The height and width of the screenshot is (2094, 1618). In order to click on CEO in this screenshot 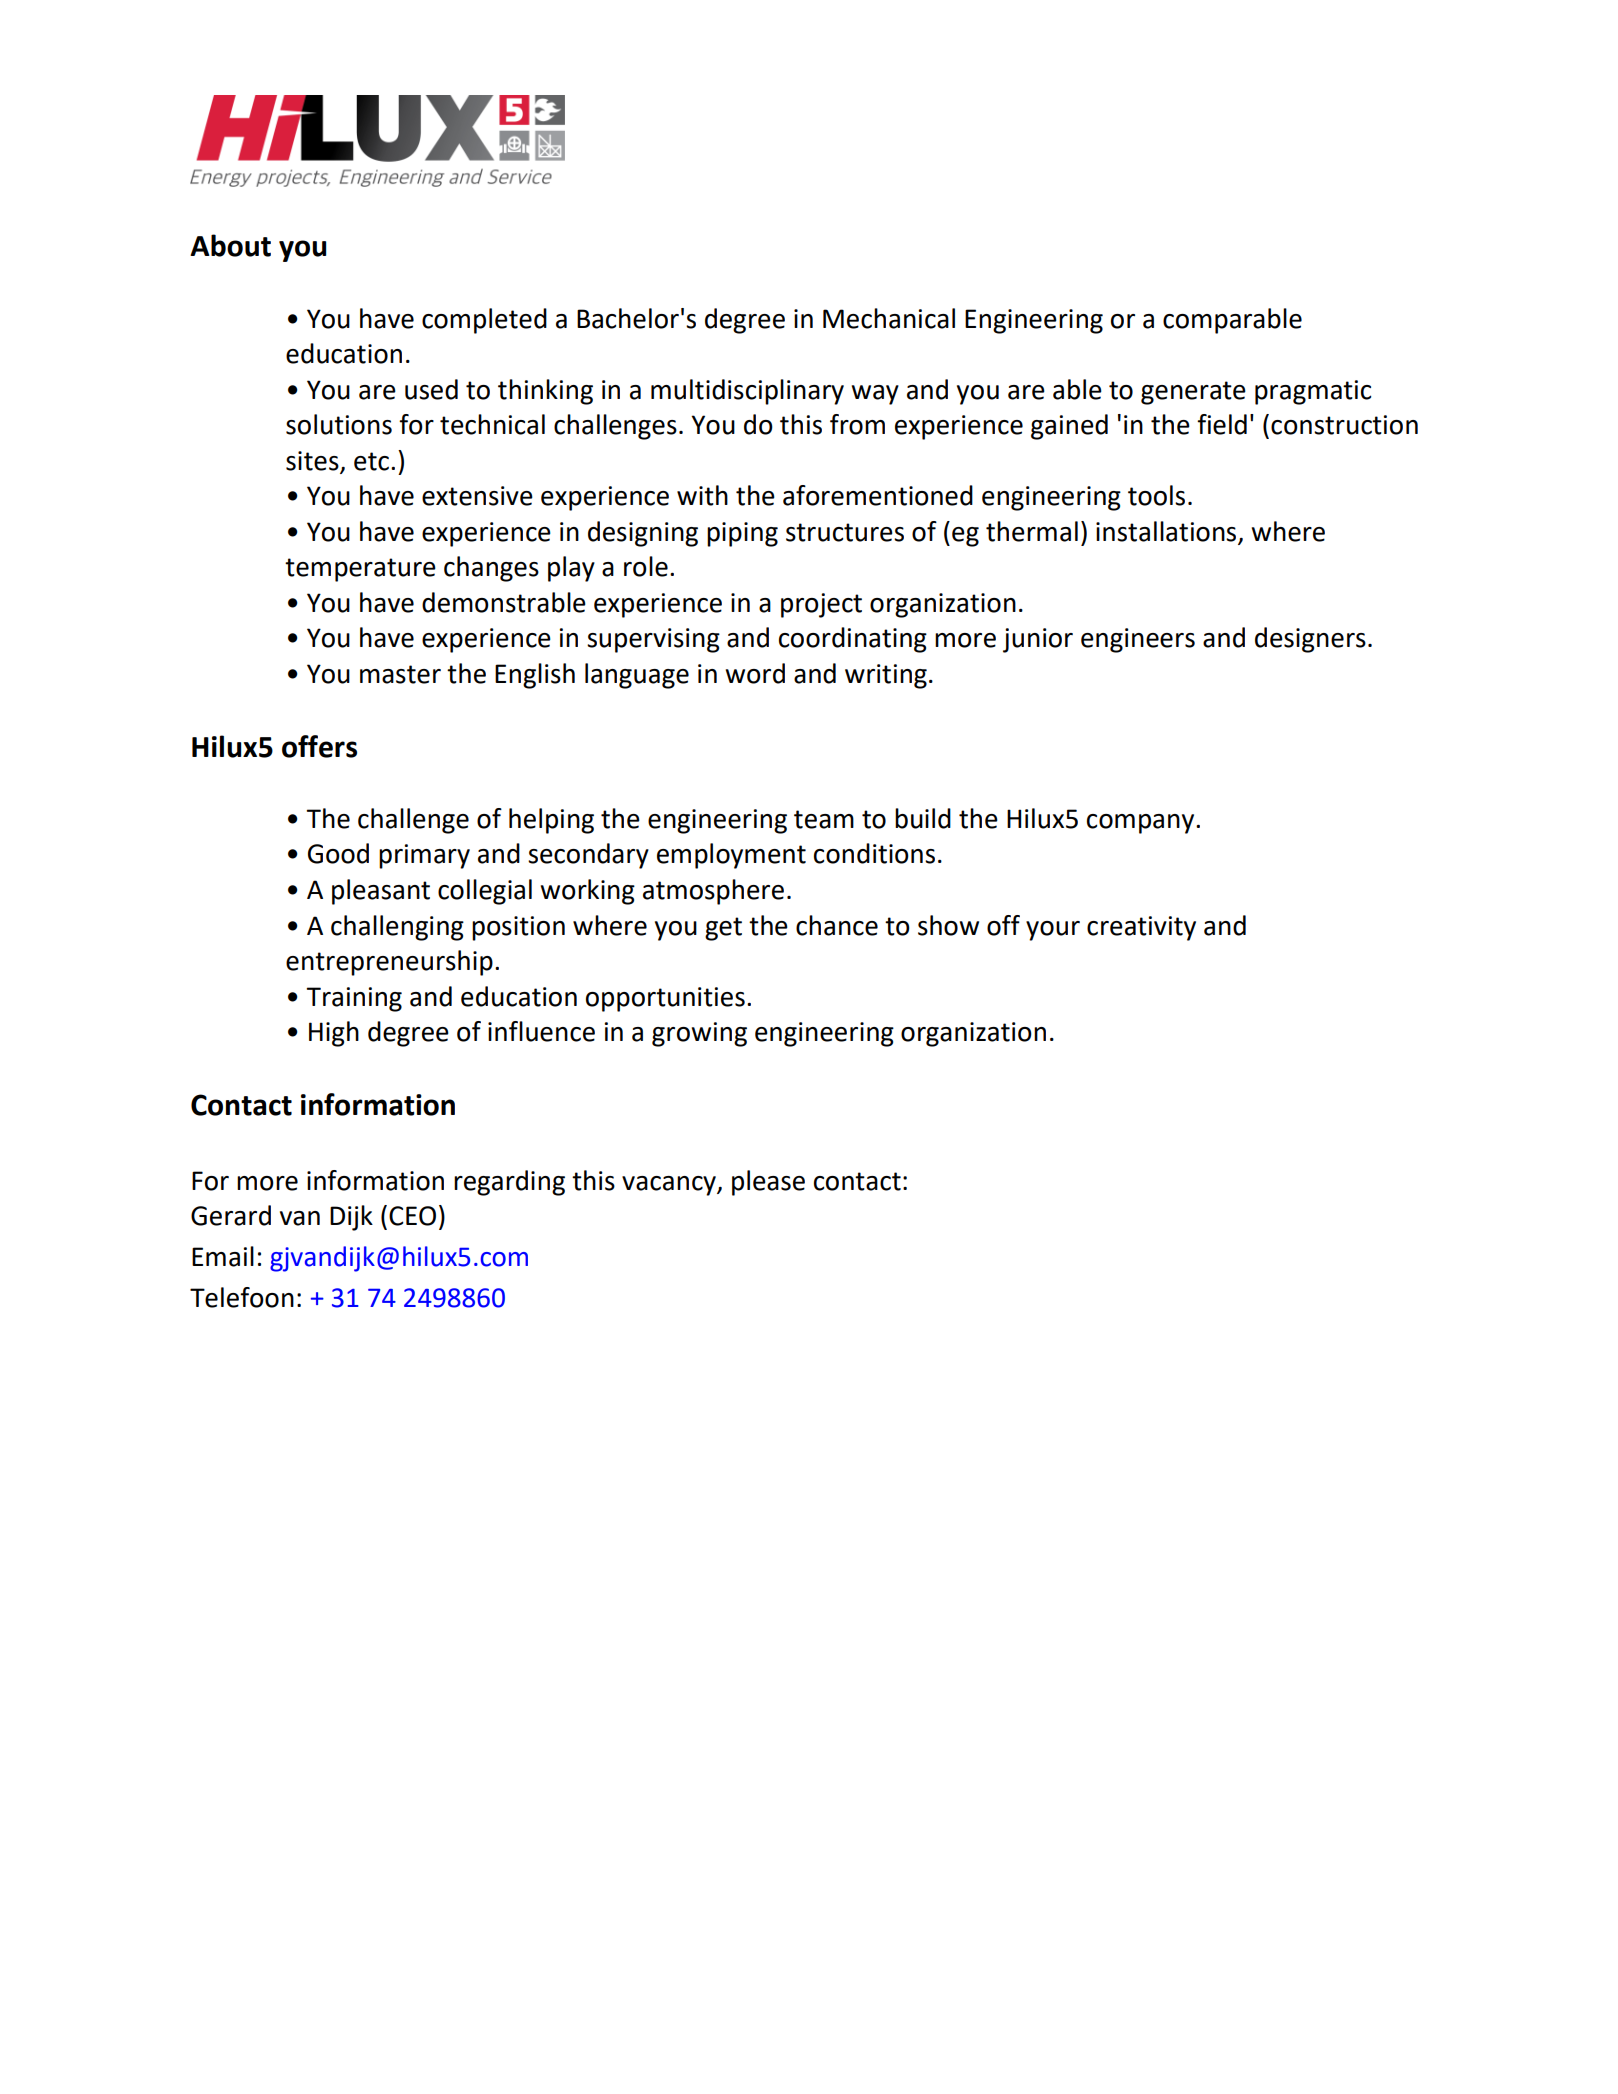, I will do `click(412, 1216)`.
